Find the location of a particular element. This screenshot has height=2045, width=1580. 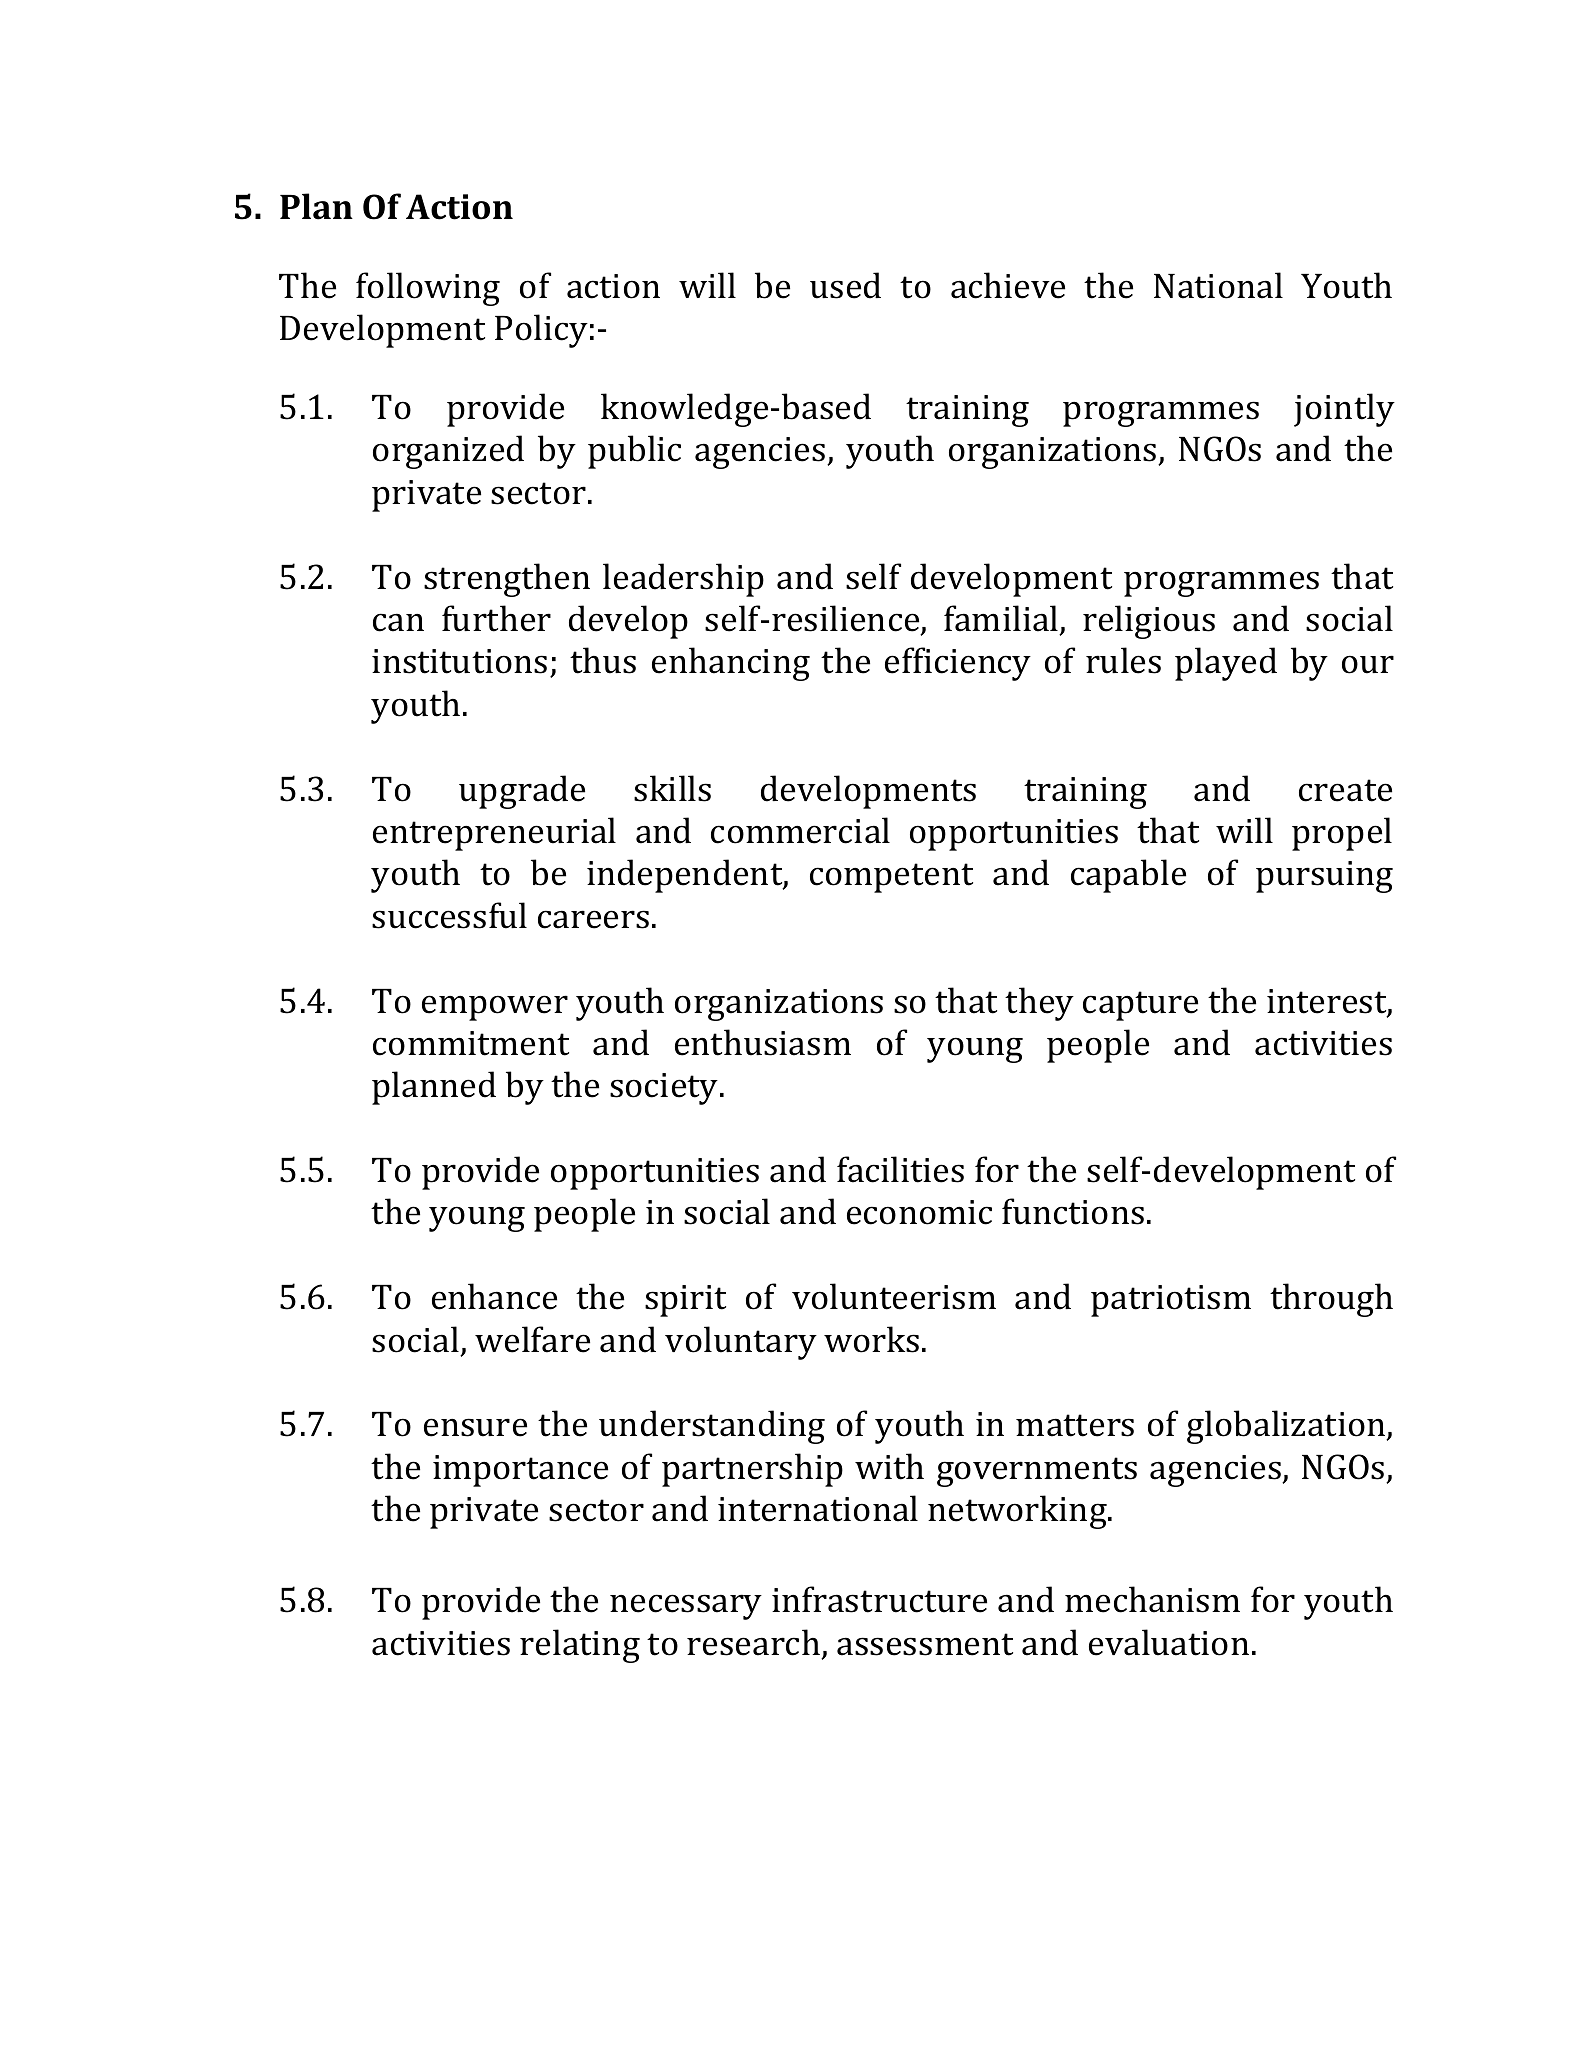

further is located at coordinates (496, 618).
